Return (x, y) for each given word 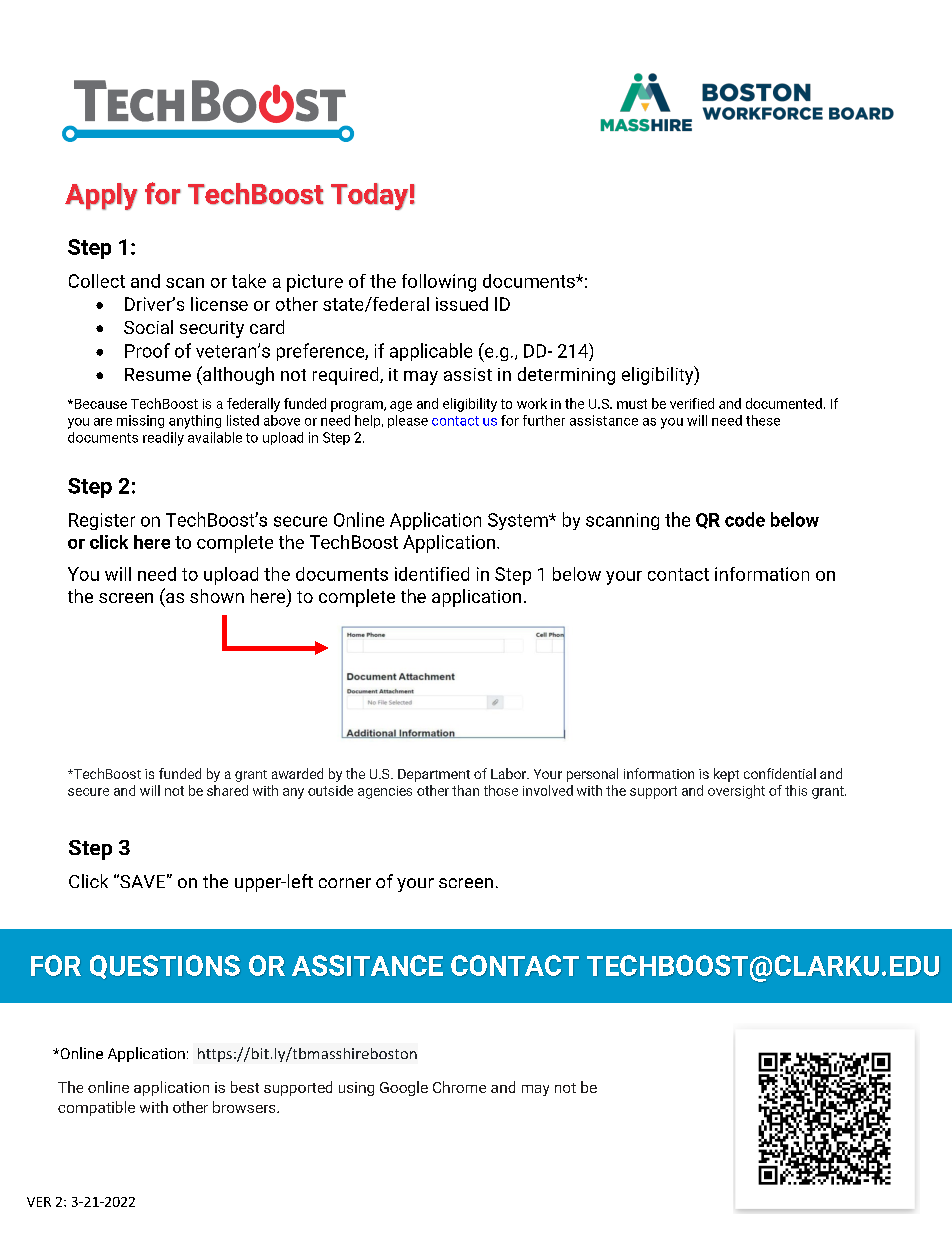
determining (566, 376)
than (465, 790)
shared (227, 790)
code (745, 519)
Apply (101, 196)
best (245, 1087)
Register (102, 521)
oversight (736, 792)
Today (369, 196)
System (519, 521)
